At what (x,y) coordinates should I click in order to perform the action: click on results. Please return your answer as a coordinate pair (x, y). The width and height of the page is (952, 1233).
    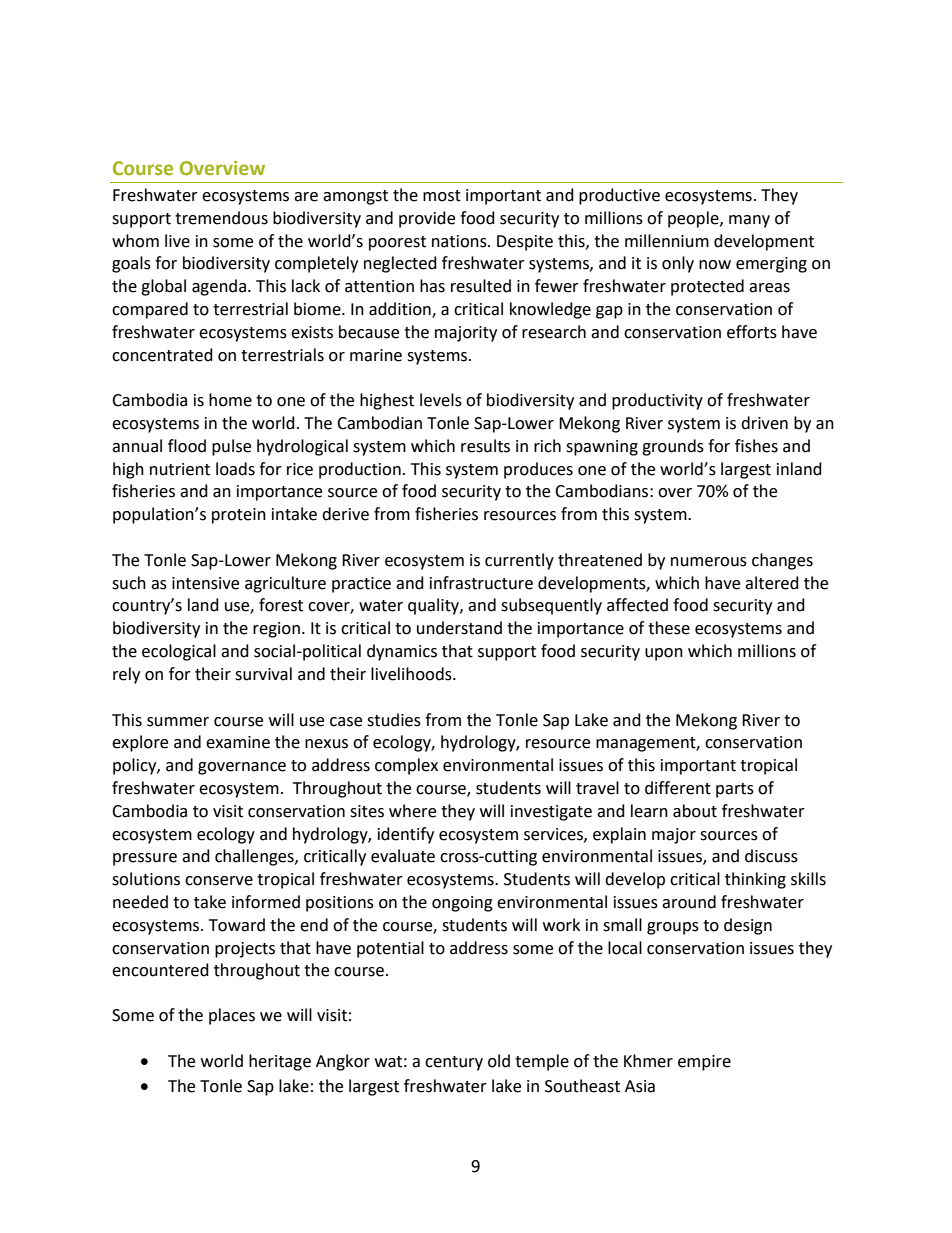
    Looking at the image, I should click on (485, 446).
